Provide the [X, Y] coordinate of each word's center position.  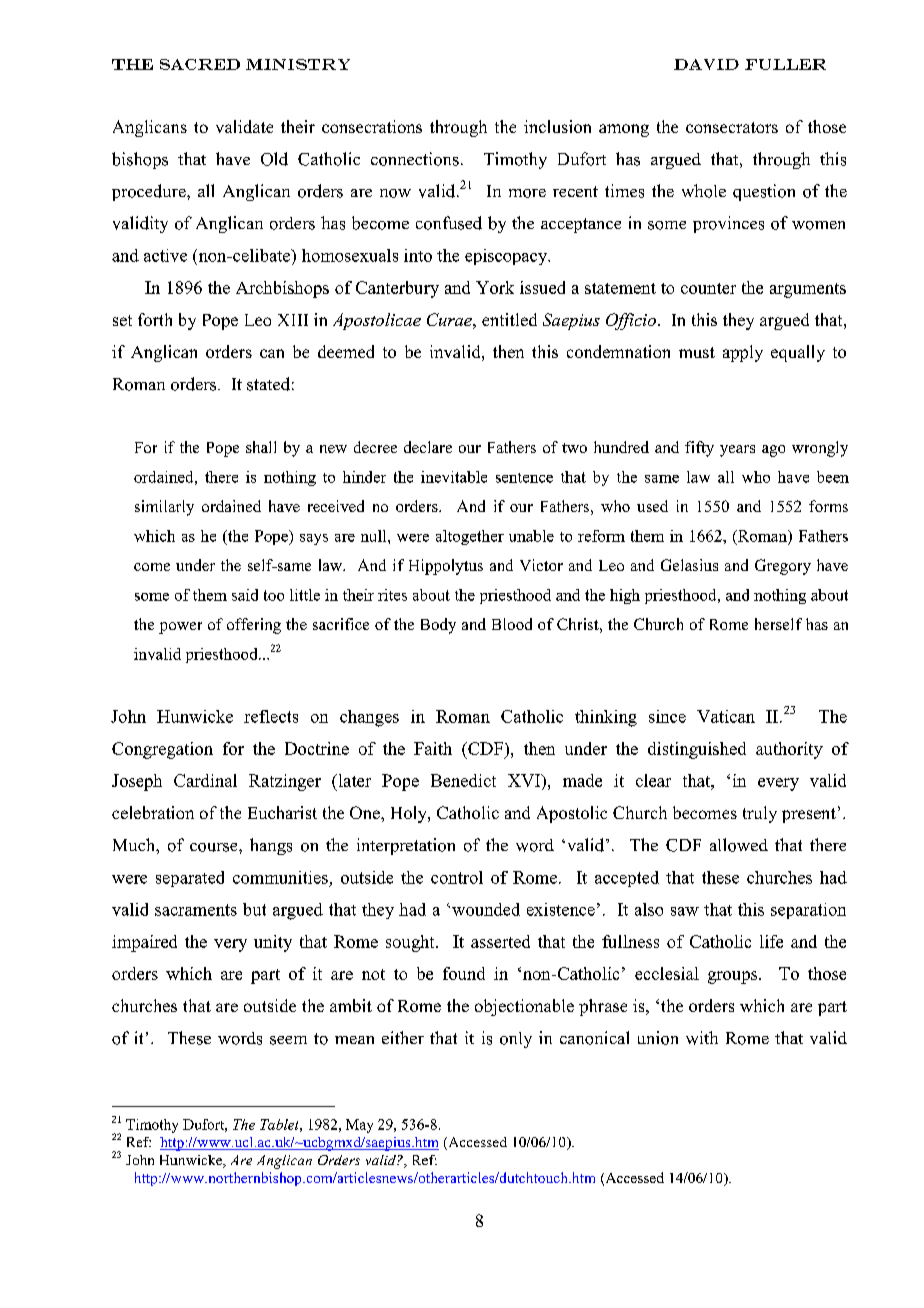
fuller [785, 64]
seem [288, 1040]
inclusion [557, 126]
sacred [200, 64]
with [702, 1038]
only [516, 1040]
